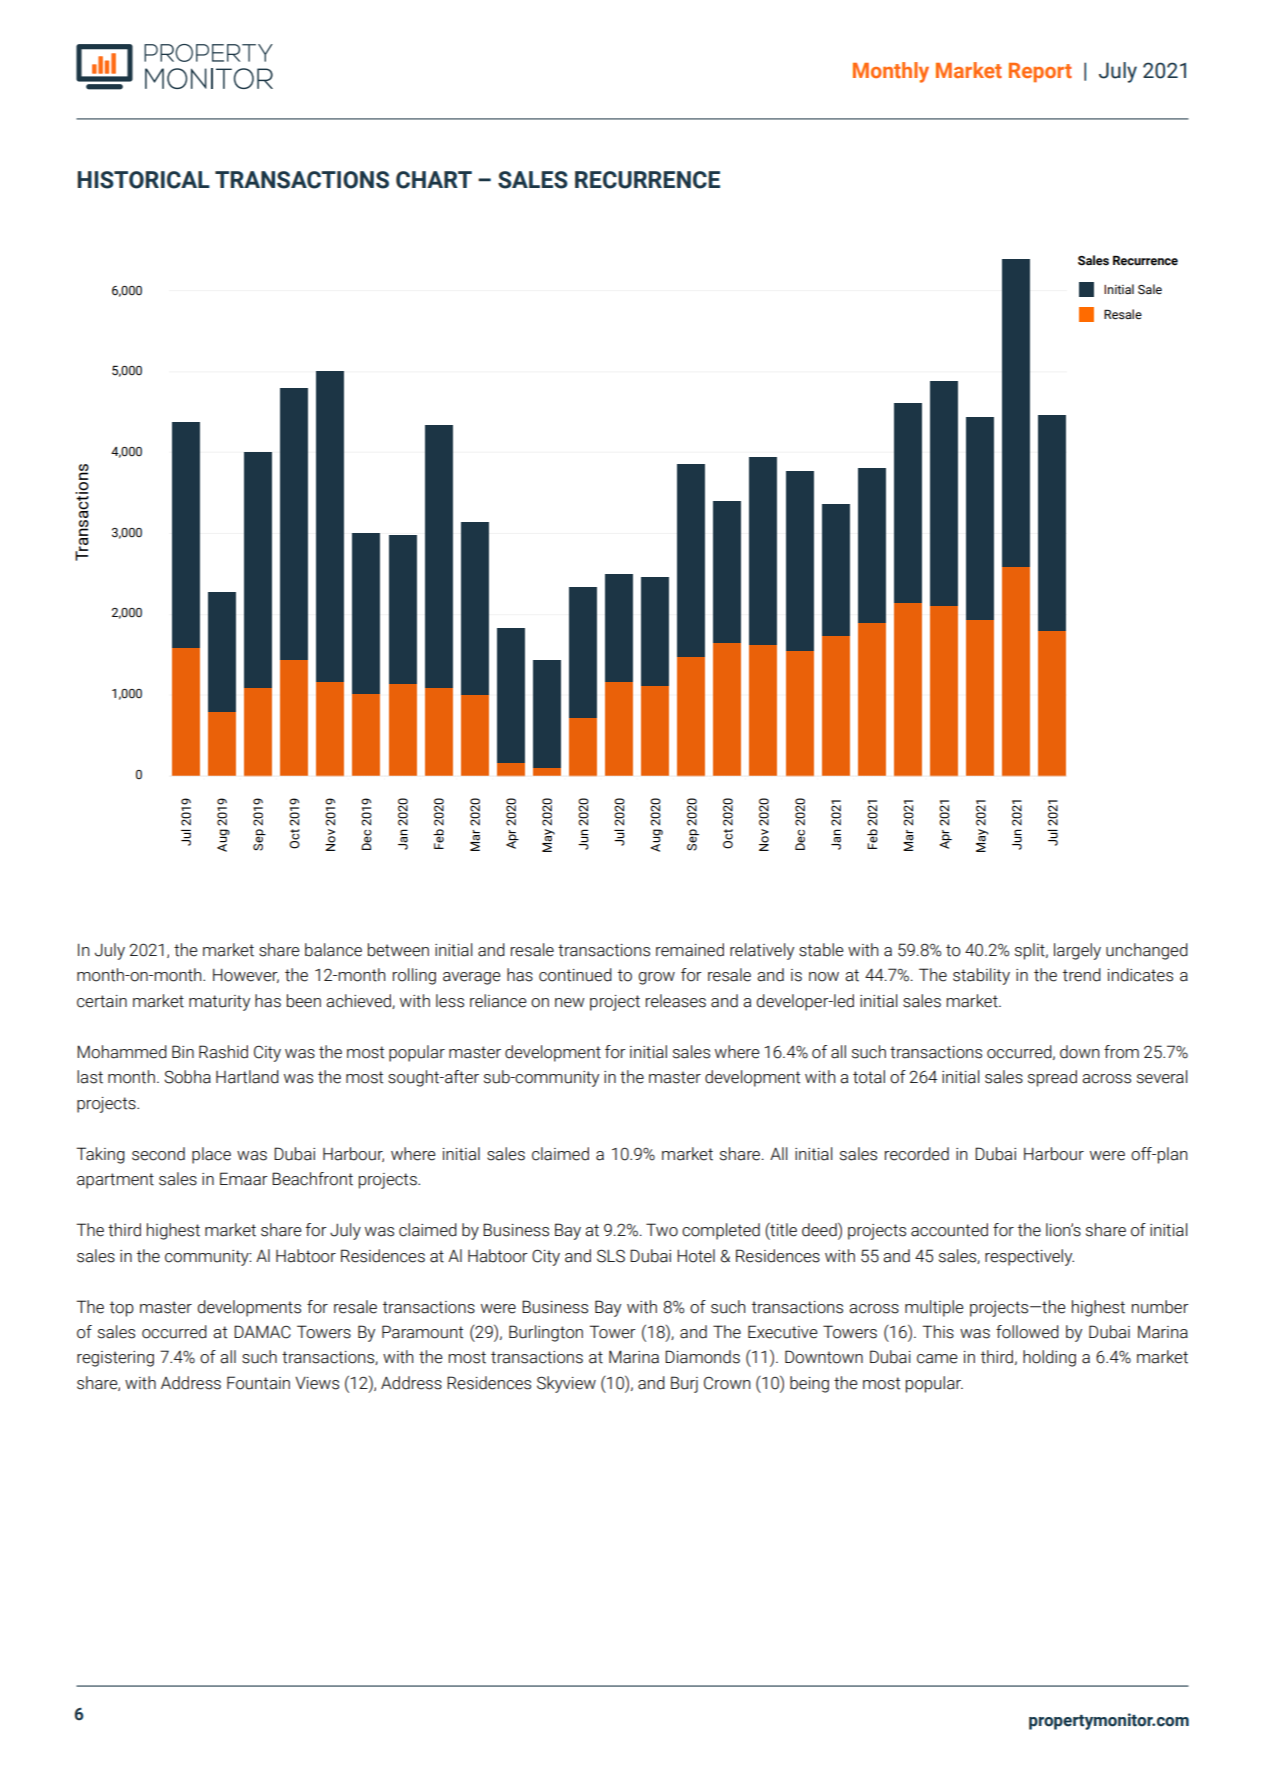 The image size is (1265, 1788). What do you see at coordinates (398, 950) in the image?
I see `between` at bounding box center [398, 950].
